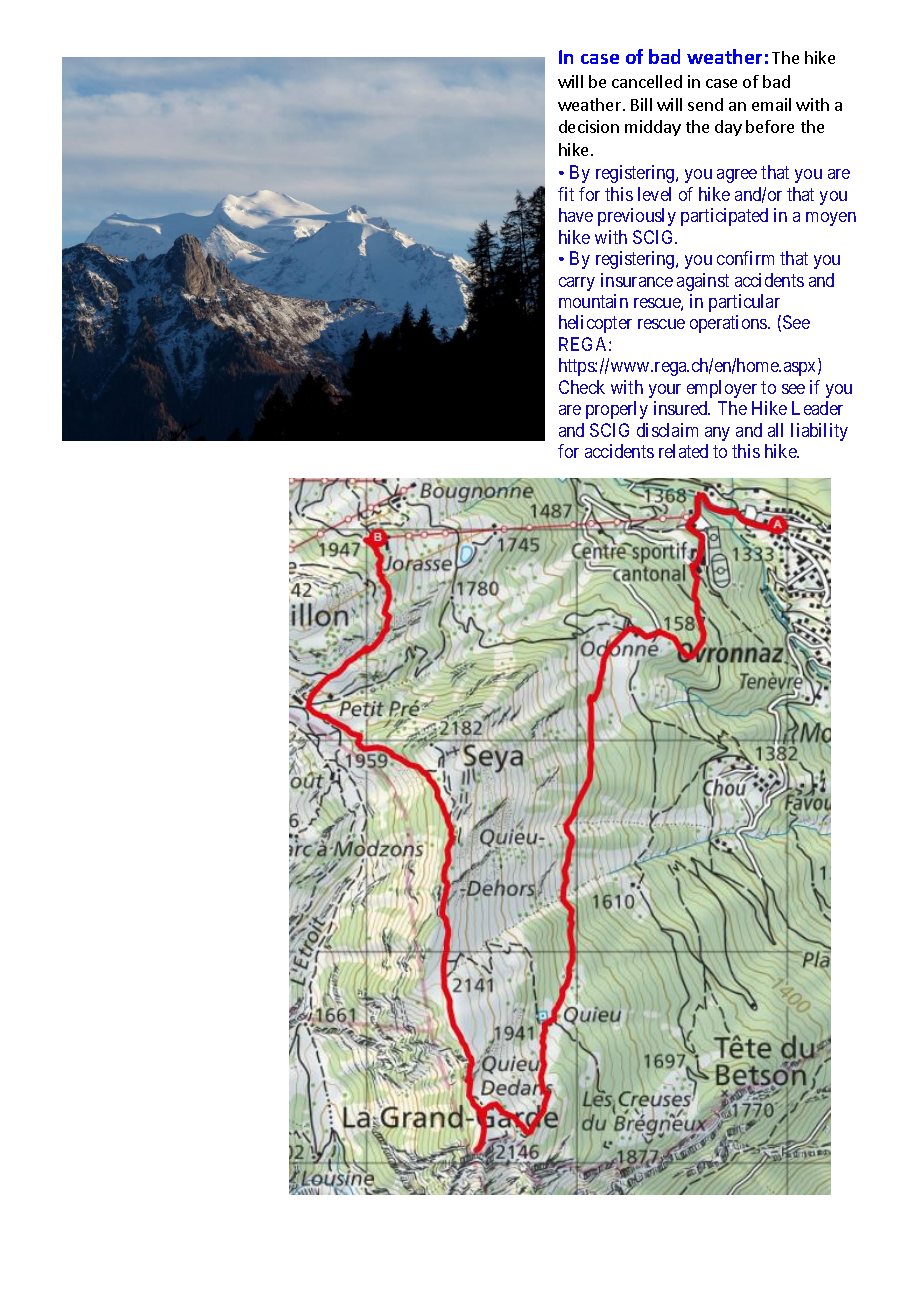 Image resolution: width=924 pixels, height=1308 pixels. What do you see at coordinates (589, 126) in the image?
I see `decision` at bounding box center [589, 126].
